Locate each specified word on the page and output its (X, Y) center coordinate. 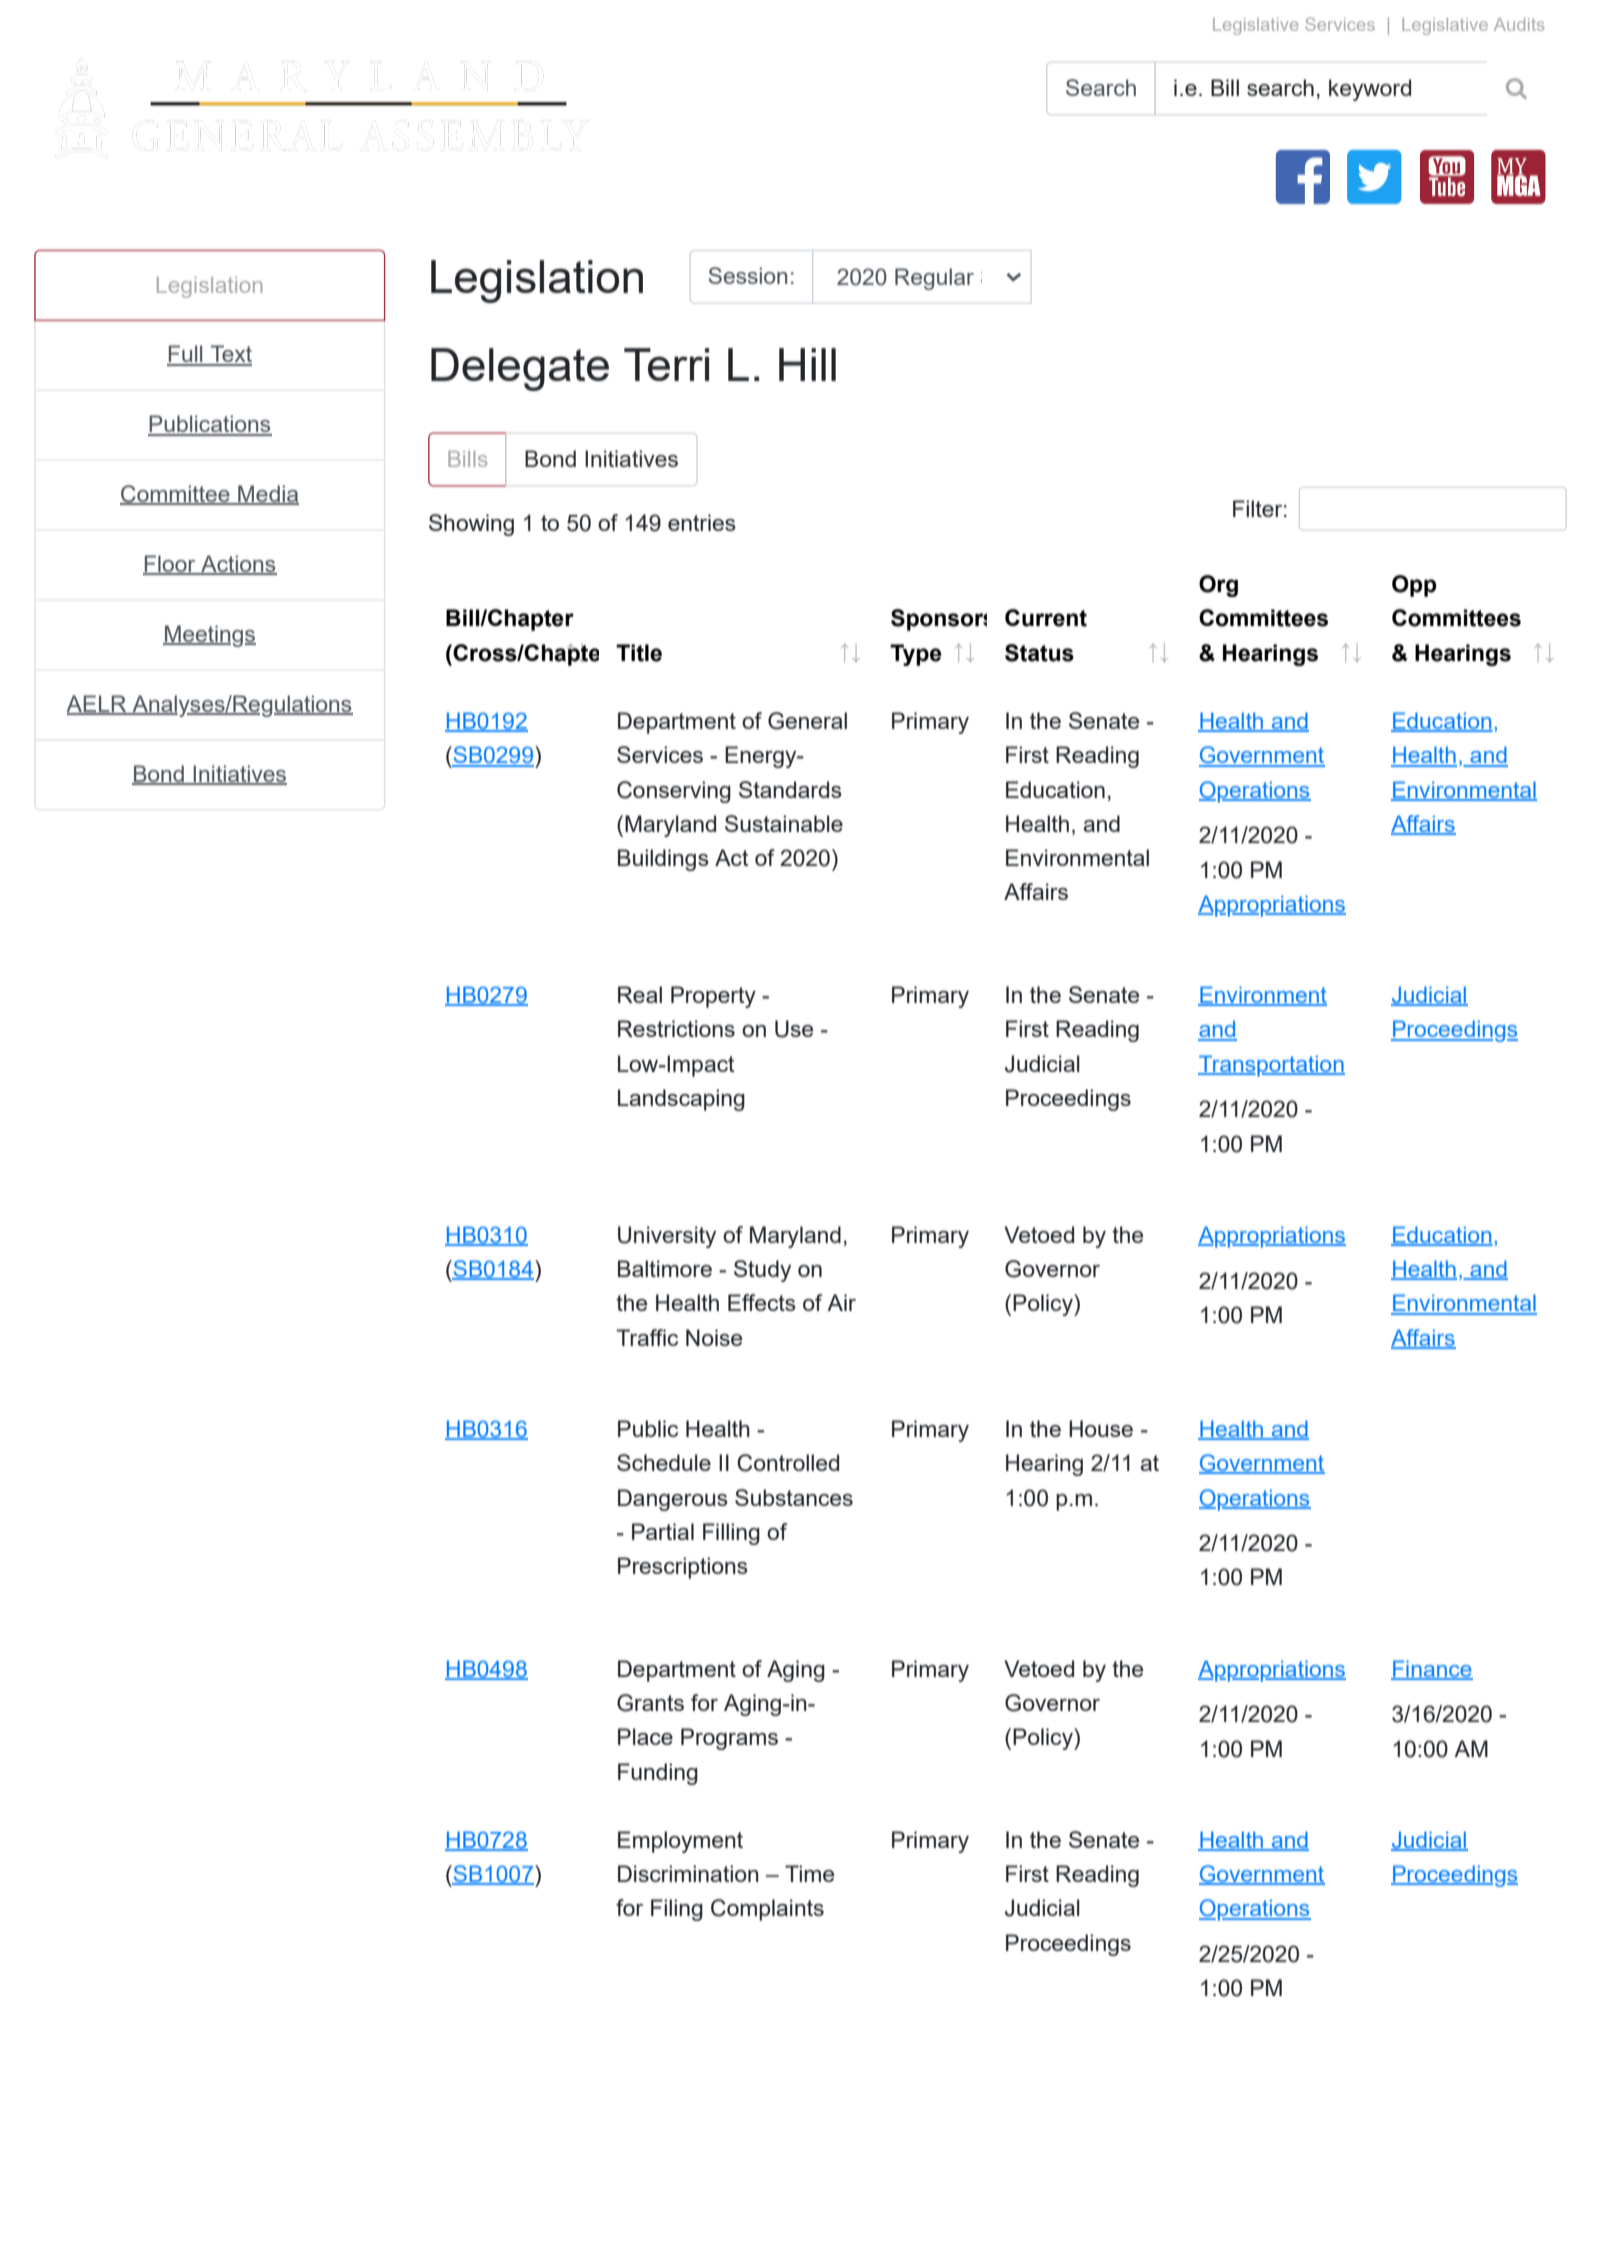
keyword (1370, 90)
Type (916, 655)
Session (748, 275)
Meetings (209, 636)
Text (230, 355)
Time (809, 1873)
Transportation (1271, 1066)
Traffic (647, 1337)
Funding (658, 1774)
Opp (1414, 586)
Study (762, 1271)
